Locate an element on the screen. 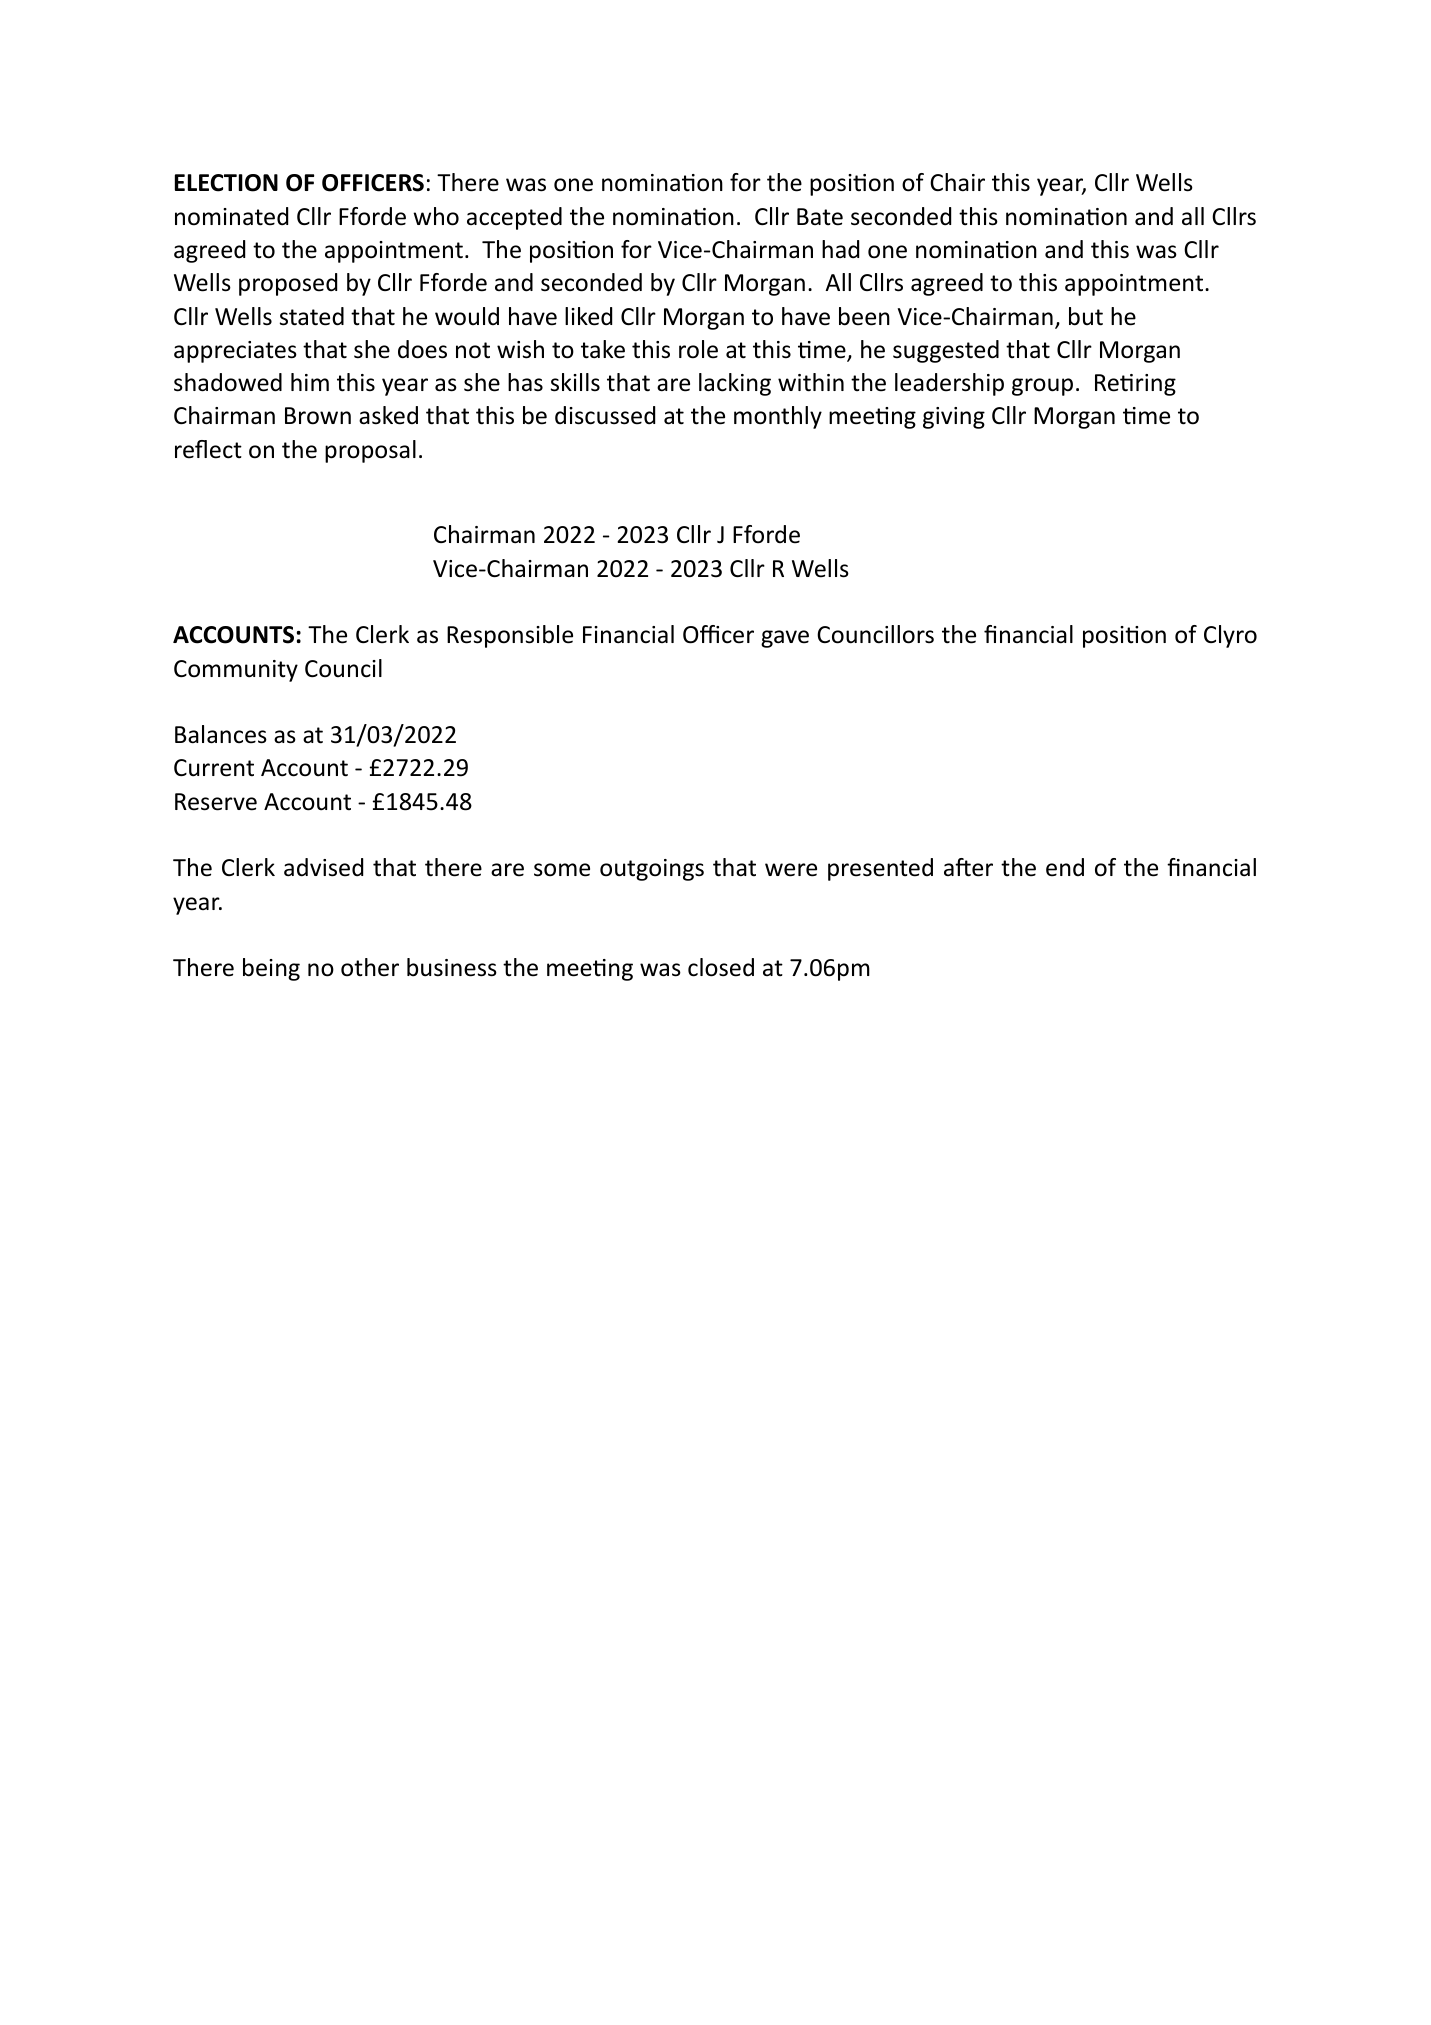 The width and height of the screenshot is (1431, 2025). Responsible is located at coordinates (510, 636).
